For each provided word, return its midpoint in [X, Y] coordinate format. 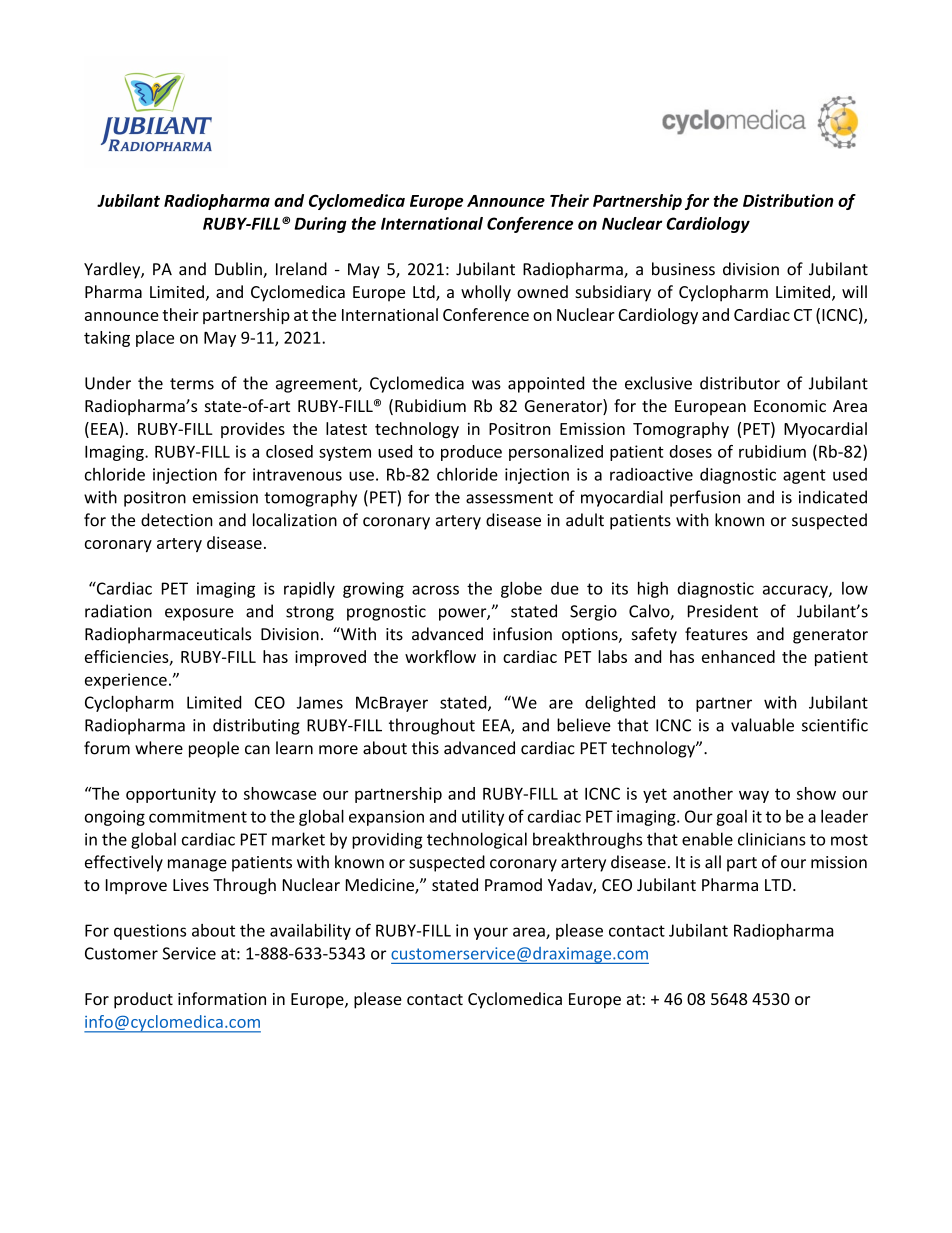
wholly [486, 293]
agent [804, 476]
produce [471, 453]
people [214, 749]
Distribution [788, 200]
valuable [762, 725]
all [713, 862]
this [425, 748]
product [143, 1000]
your [491, 933]
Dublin [239, 270]
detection [177, 520]
